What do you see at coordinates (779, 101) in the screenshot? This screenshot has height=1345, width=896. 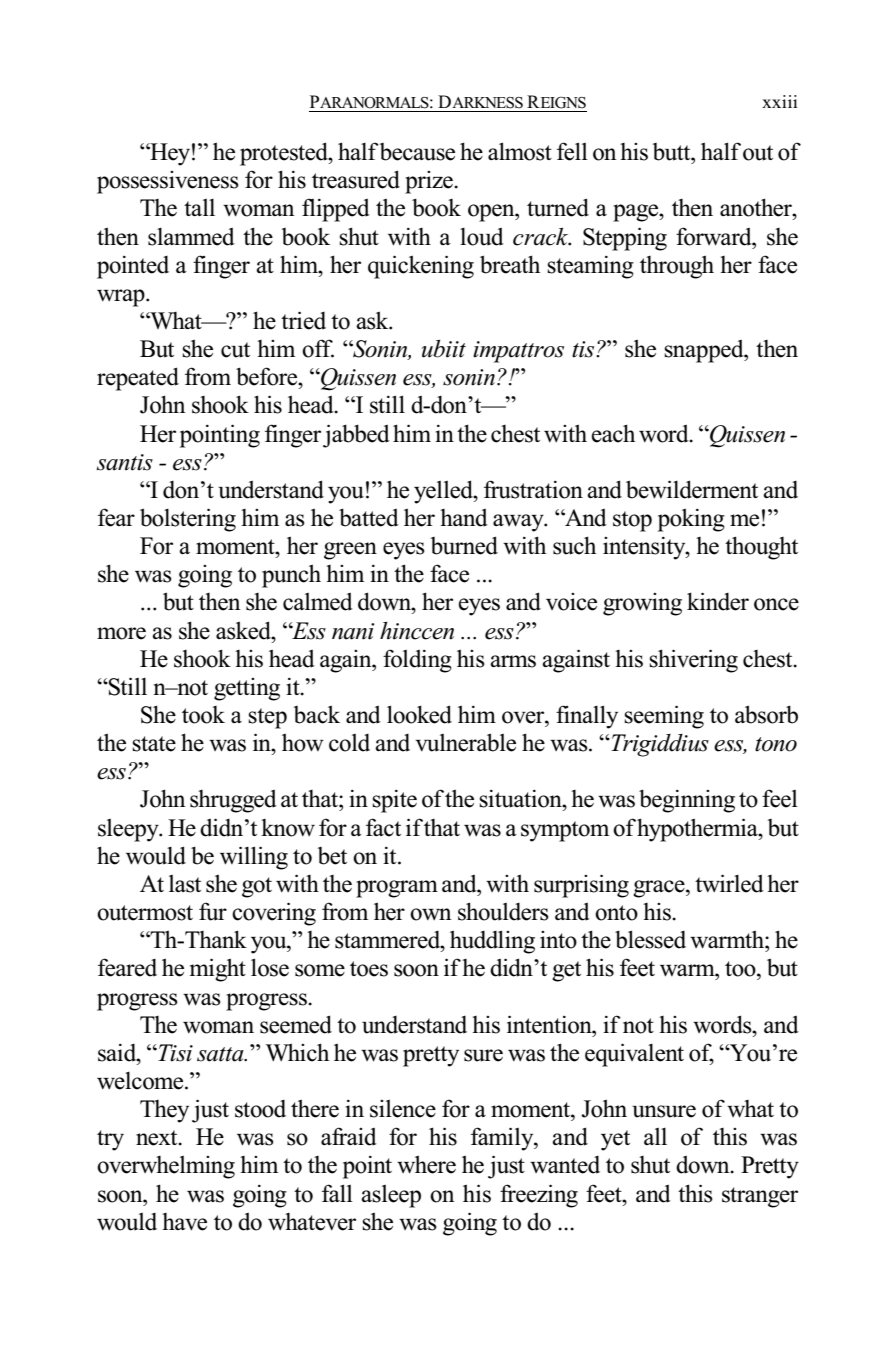 I see `xxiii` at bounding box center [779, 101].
